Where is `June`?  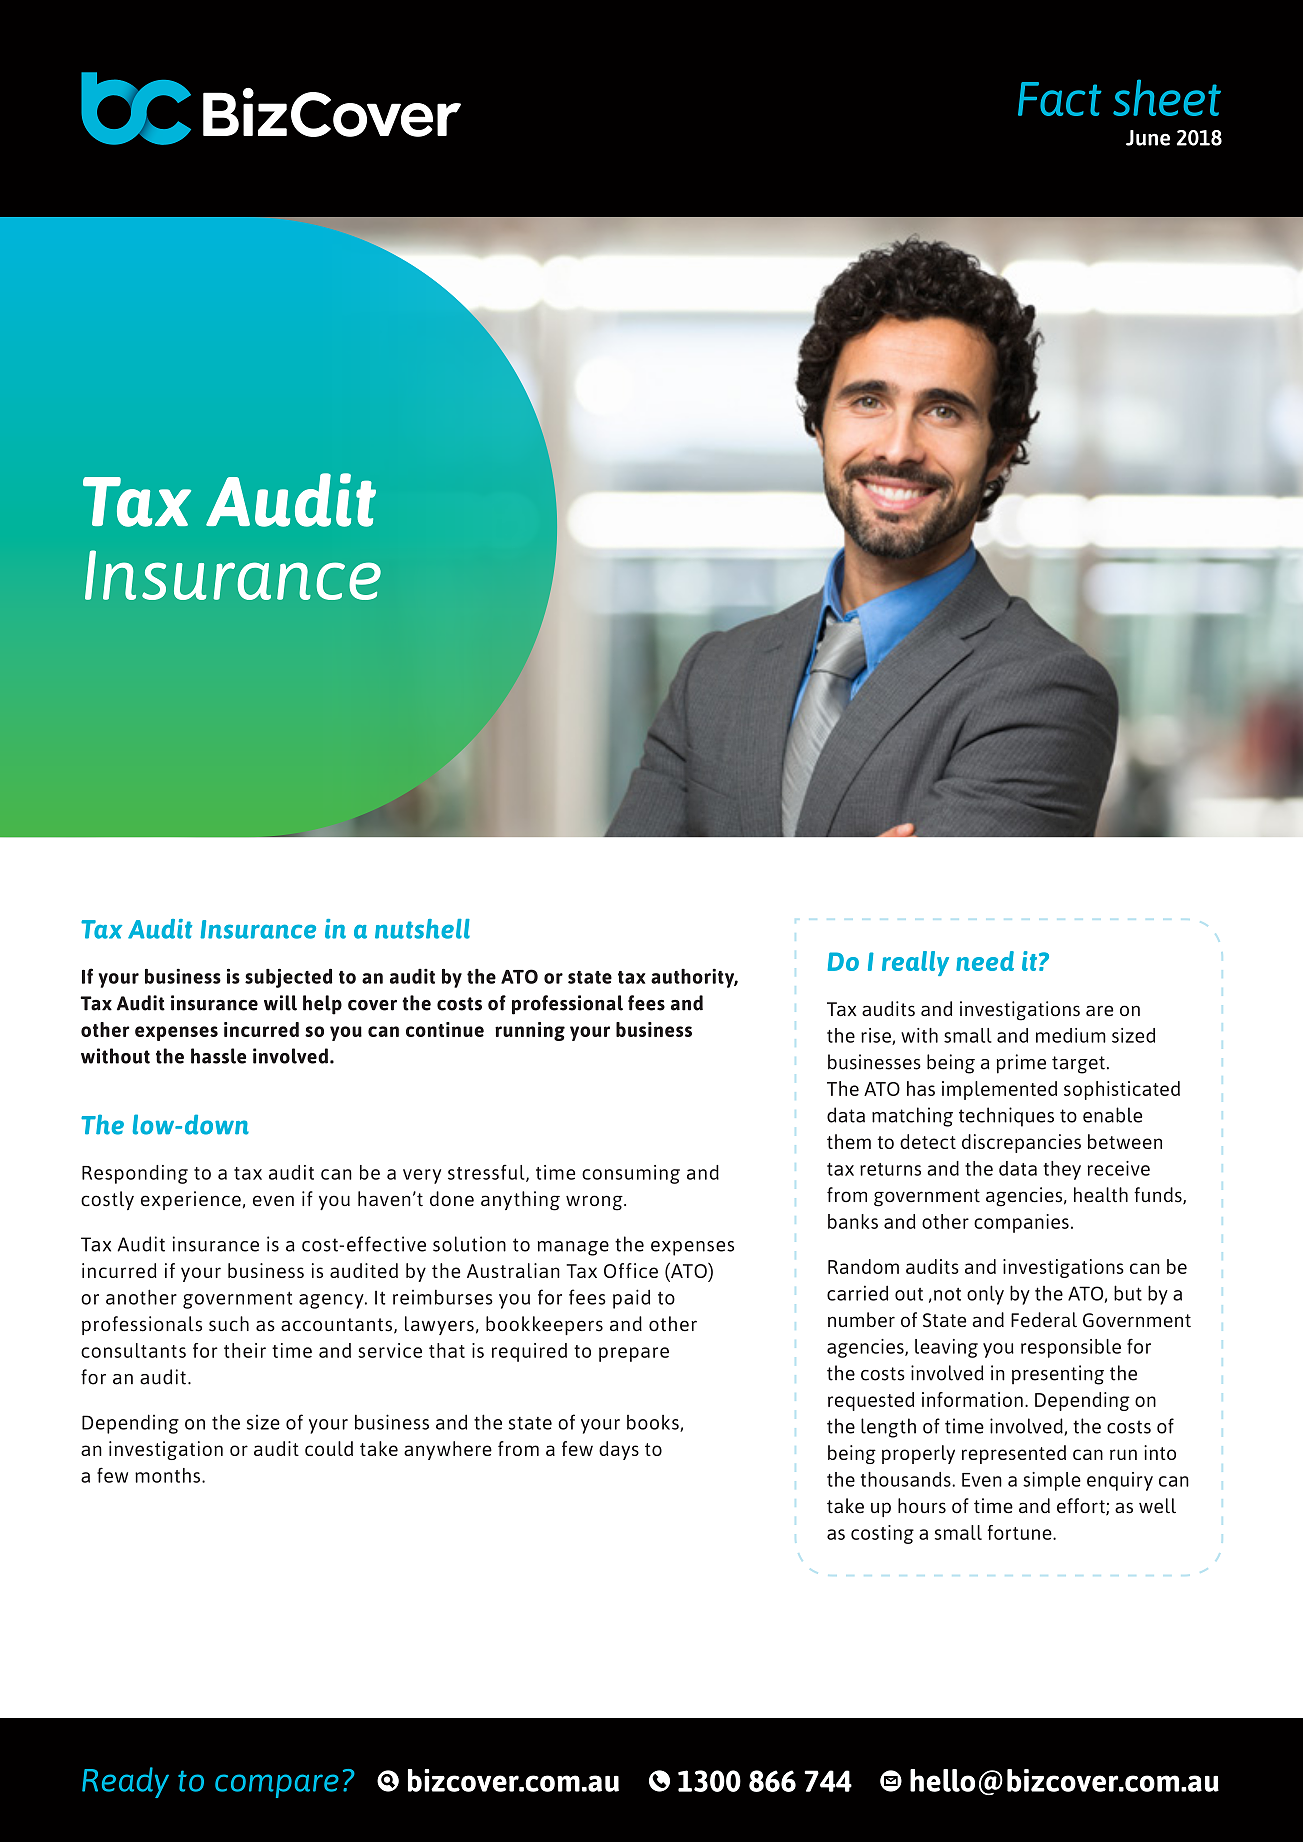 June is located at coordinates (1148, 138).
